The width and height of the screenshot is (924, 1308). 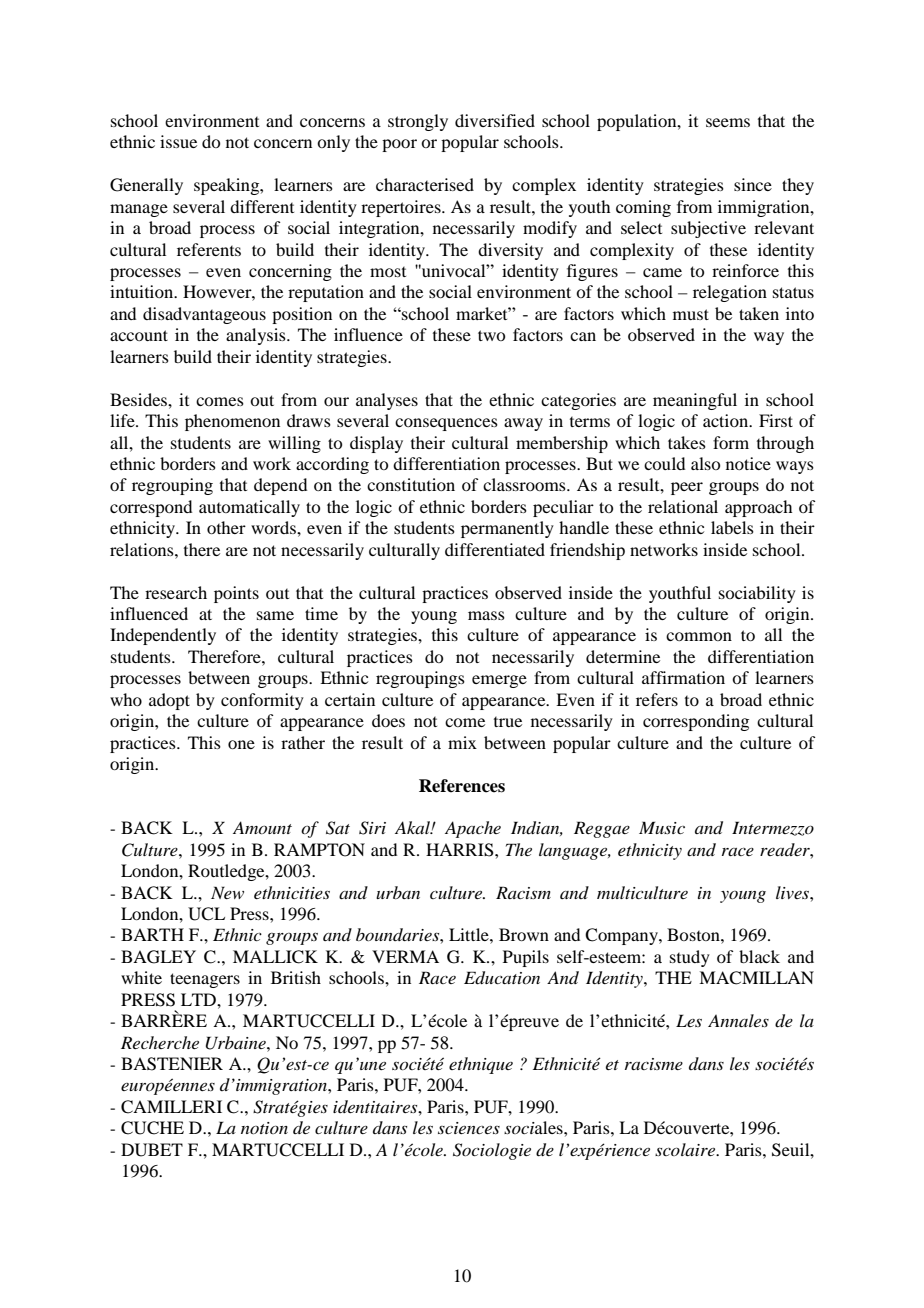 What do you see at coordinates (462, 786) in the screenshot?
I see `References` at bounding box center [462, 786].
